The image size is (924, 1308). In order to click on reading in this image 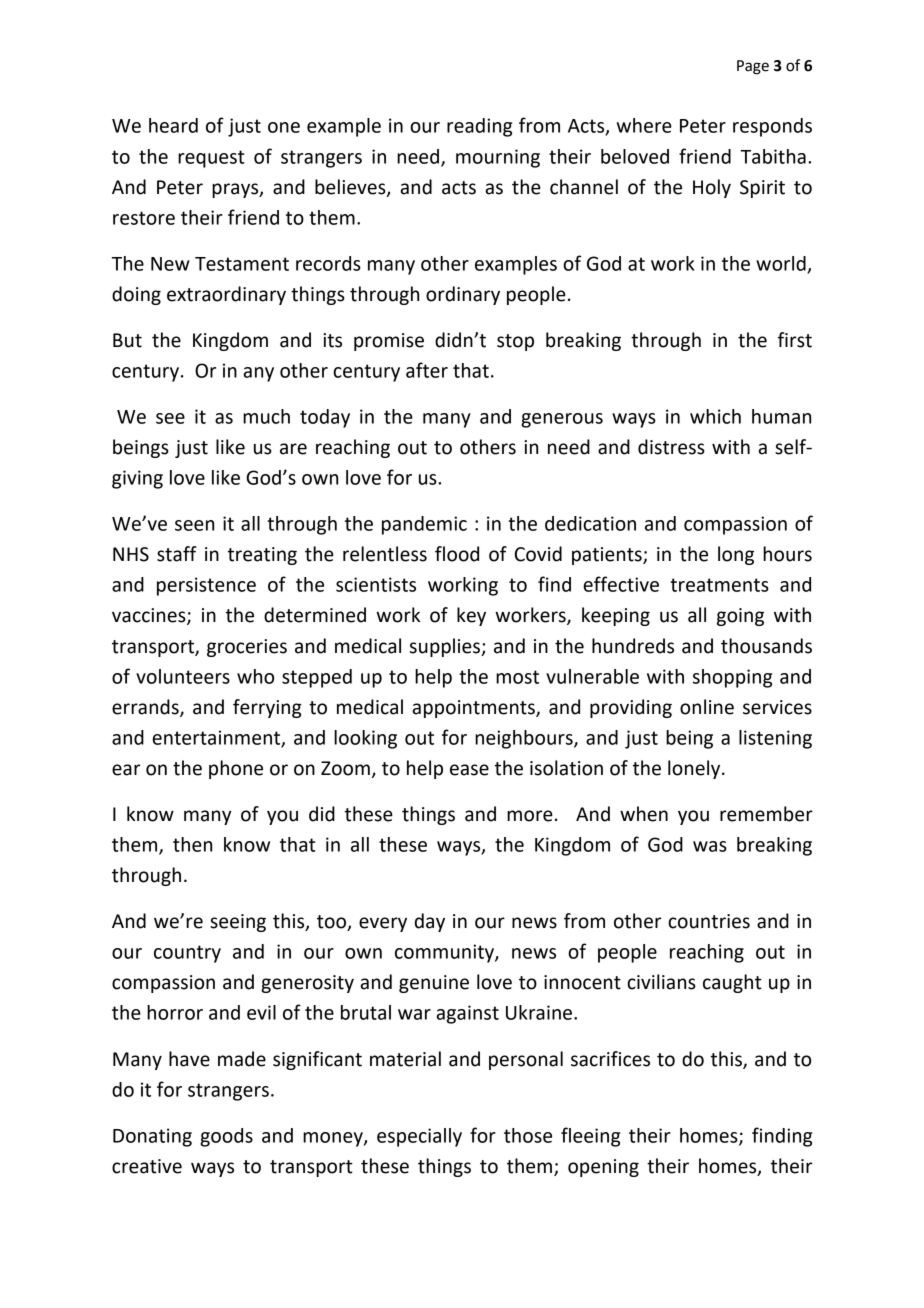, I will do `click(479, 127)`.
